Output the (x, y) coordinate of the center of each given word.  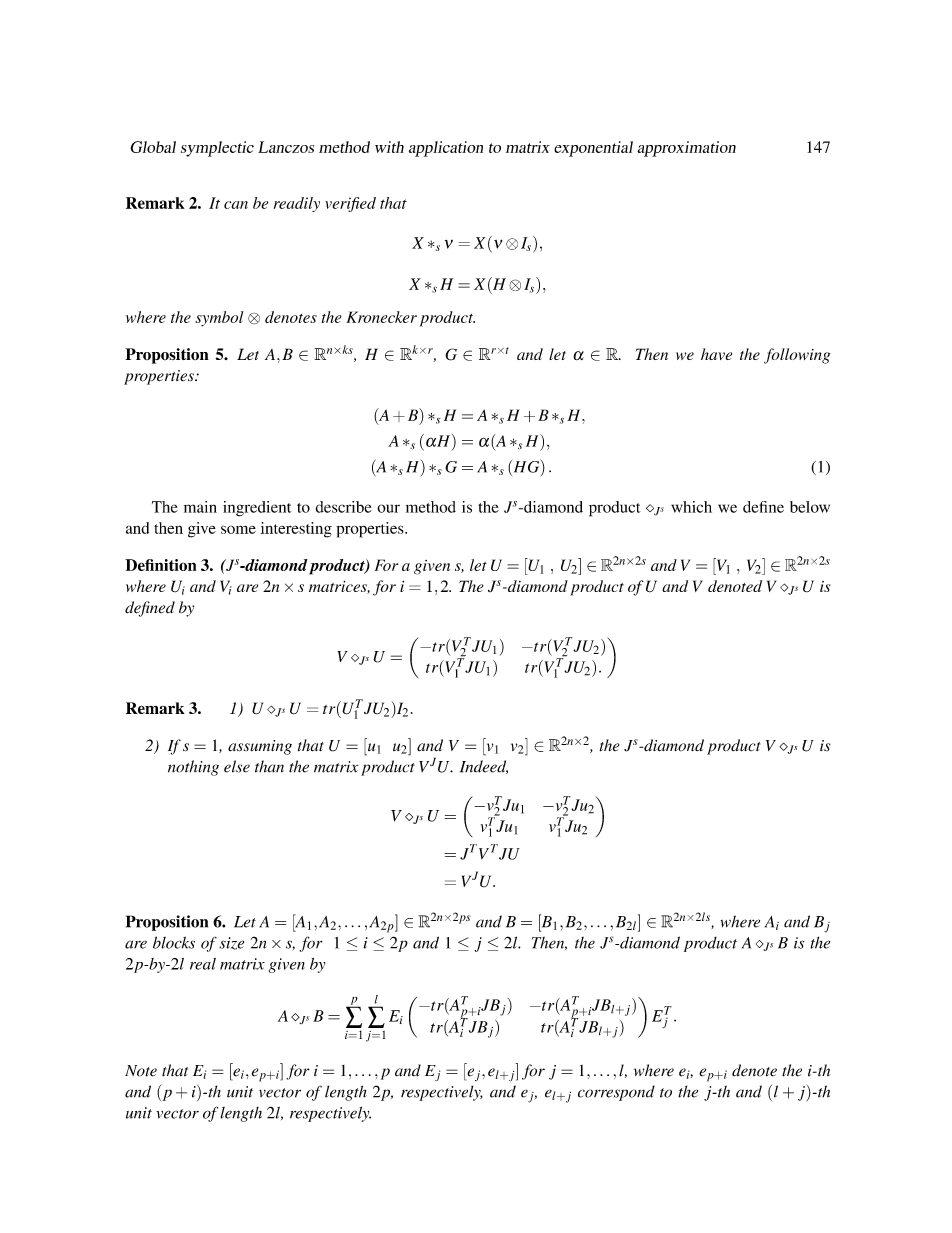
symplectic (217, 149)
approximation (686, 149)
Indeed (484, 767)
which (691, 507)
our (388, 508)
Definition (160, 565)
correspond (616, 1093)
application (446, 149)
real (203, 964)
